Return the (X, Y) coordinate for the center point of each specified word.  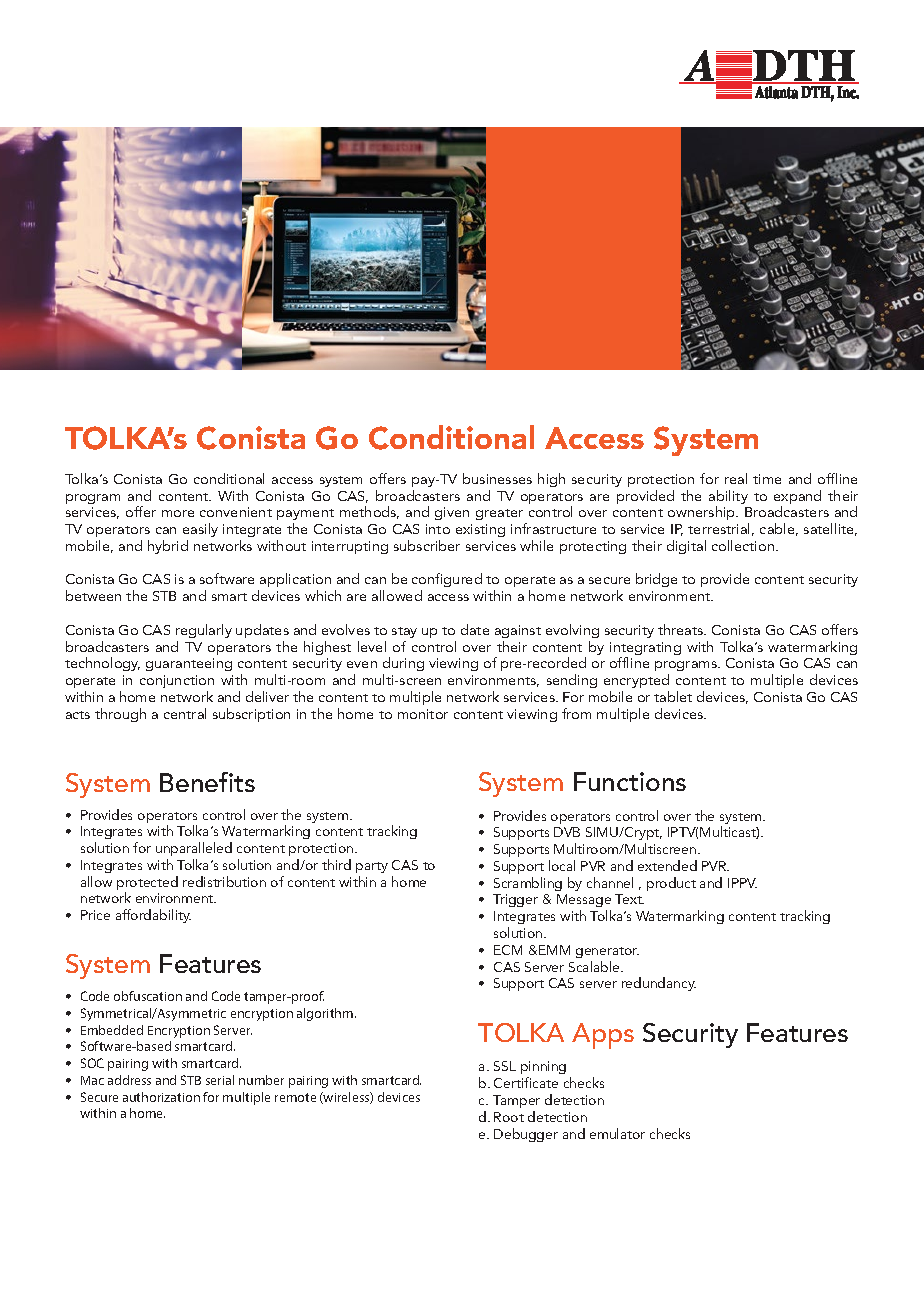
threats (682, 629)
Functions (630, 781)
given (452, 513)
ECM (508, 950)
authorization (161, 1097)
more (178, 513)
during (403, 666)
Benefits (207, 782)
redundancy (659, 984)
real (736, 478)
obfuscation (148, 996)
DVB (567, 832)
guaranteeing (189, 664)
